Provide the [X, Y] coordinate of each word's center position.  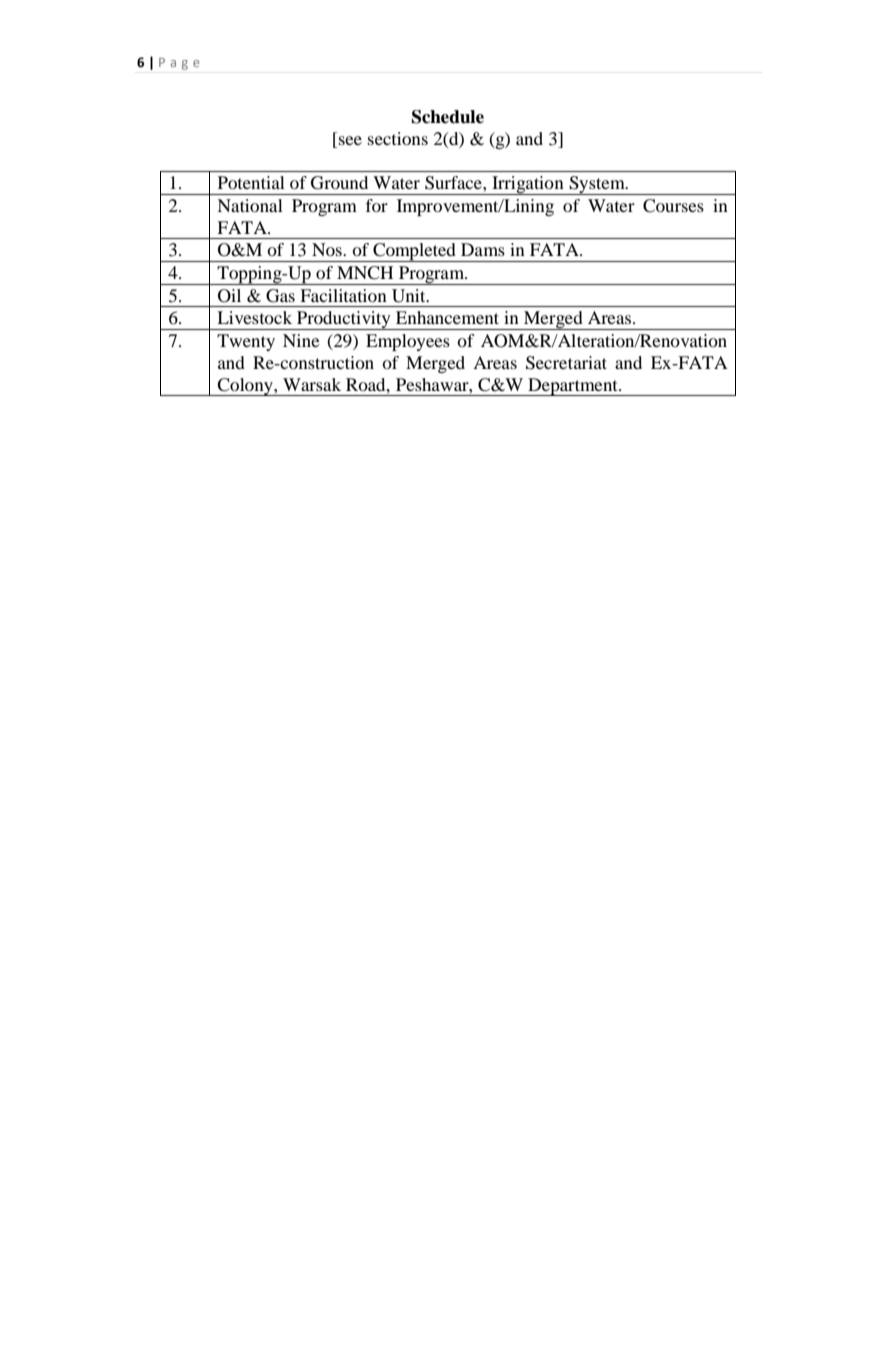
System [597, 185]
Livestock [254, 317]
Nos [328, 249]
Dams [483, 249]
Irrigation [528, 185]
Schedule [448, 117]
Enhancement [447, 317]
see [350, 140]
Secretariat [566, 363]
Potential [251, 182]
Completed [414, 252]
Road [367, 384]
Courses [673, 206]
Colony [245, 387]
